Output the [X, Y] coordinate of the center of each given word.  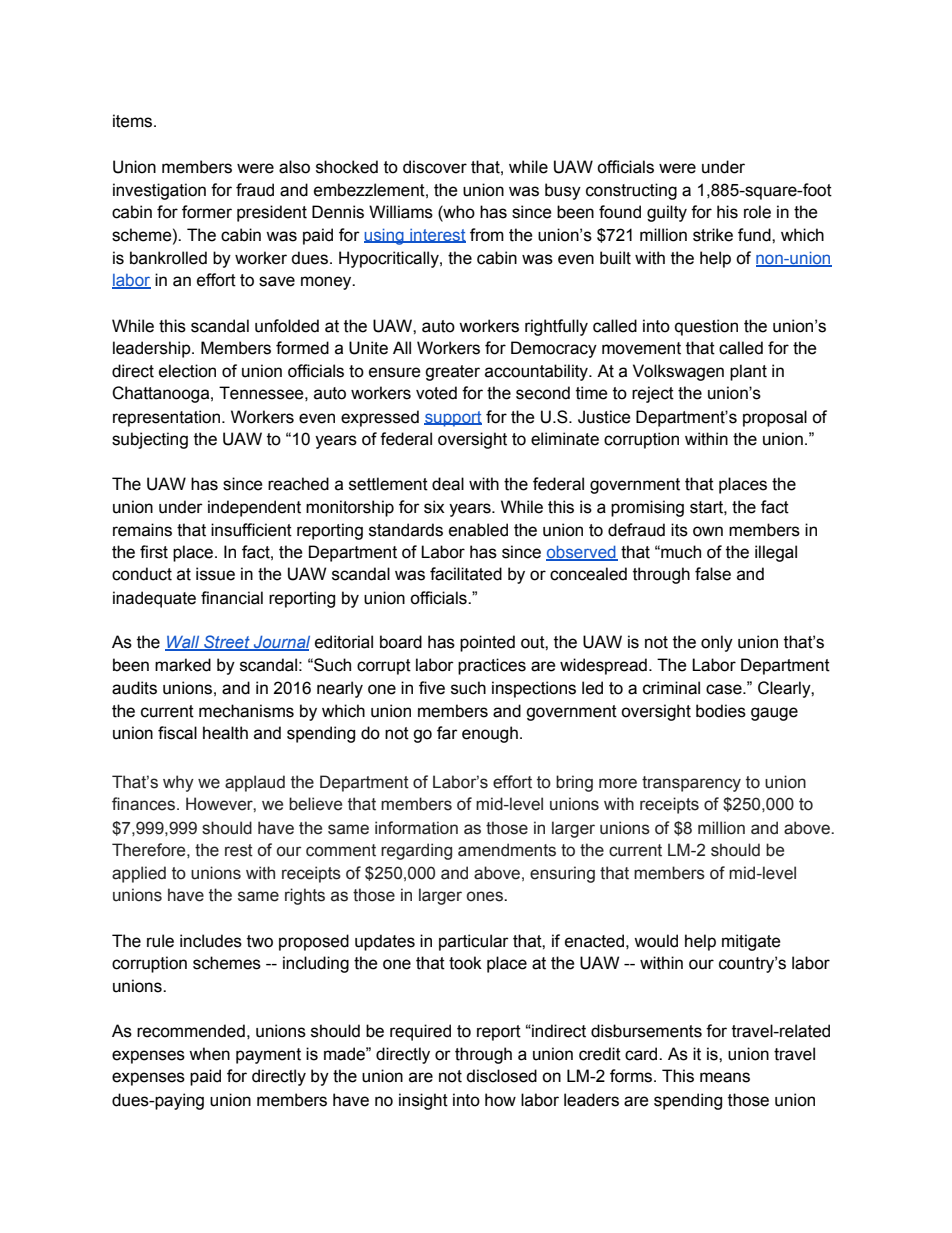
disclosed [501, 1076]
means [725, 1077]
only [717, 643]
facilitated [466, 574]
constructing [631, 191]
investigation [159, 191]
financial [232, 598]
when [209, 1054]
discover [435, 167]
